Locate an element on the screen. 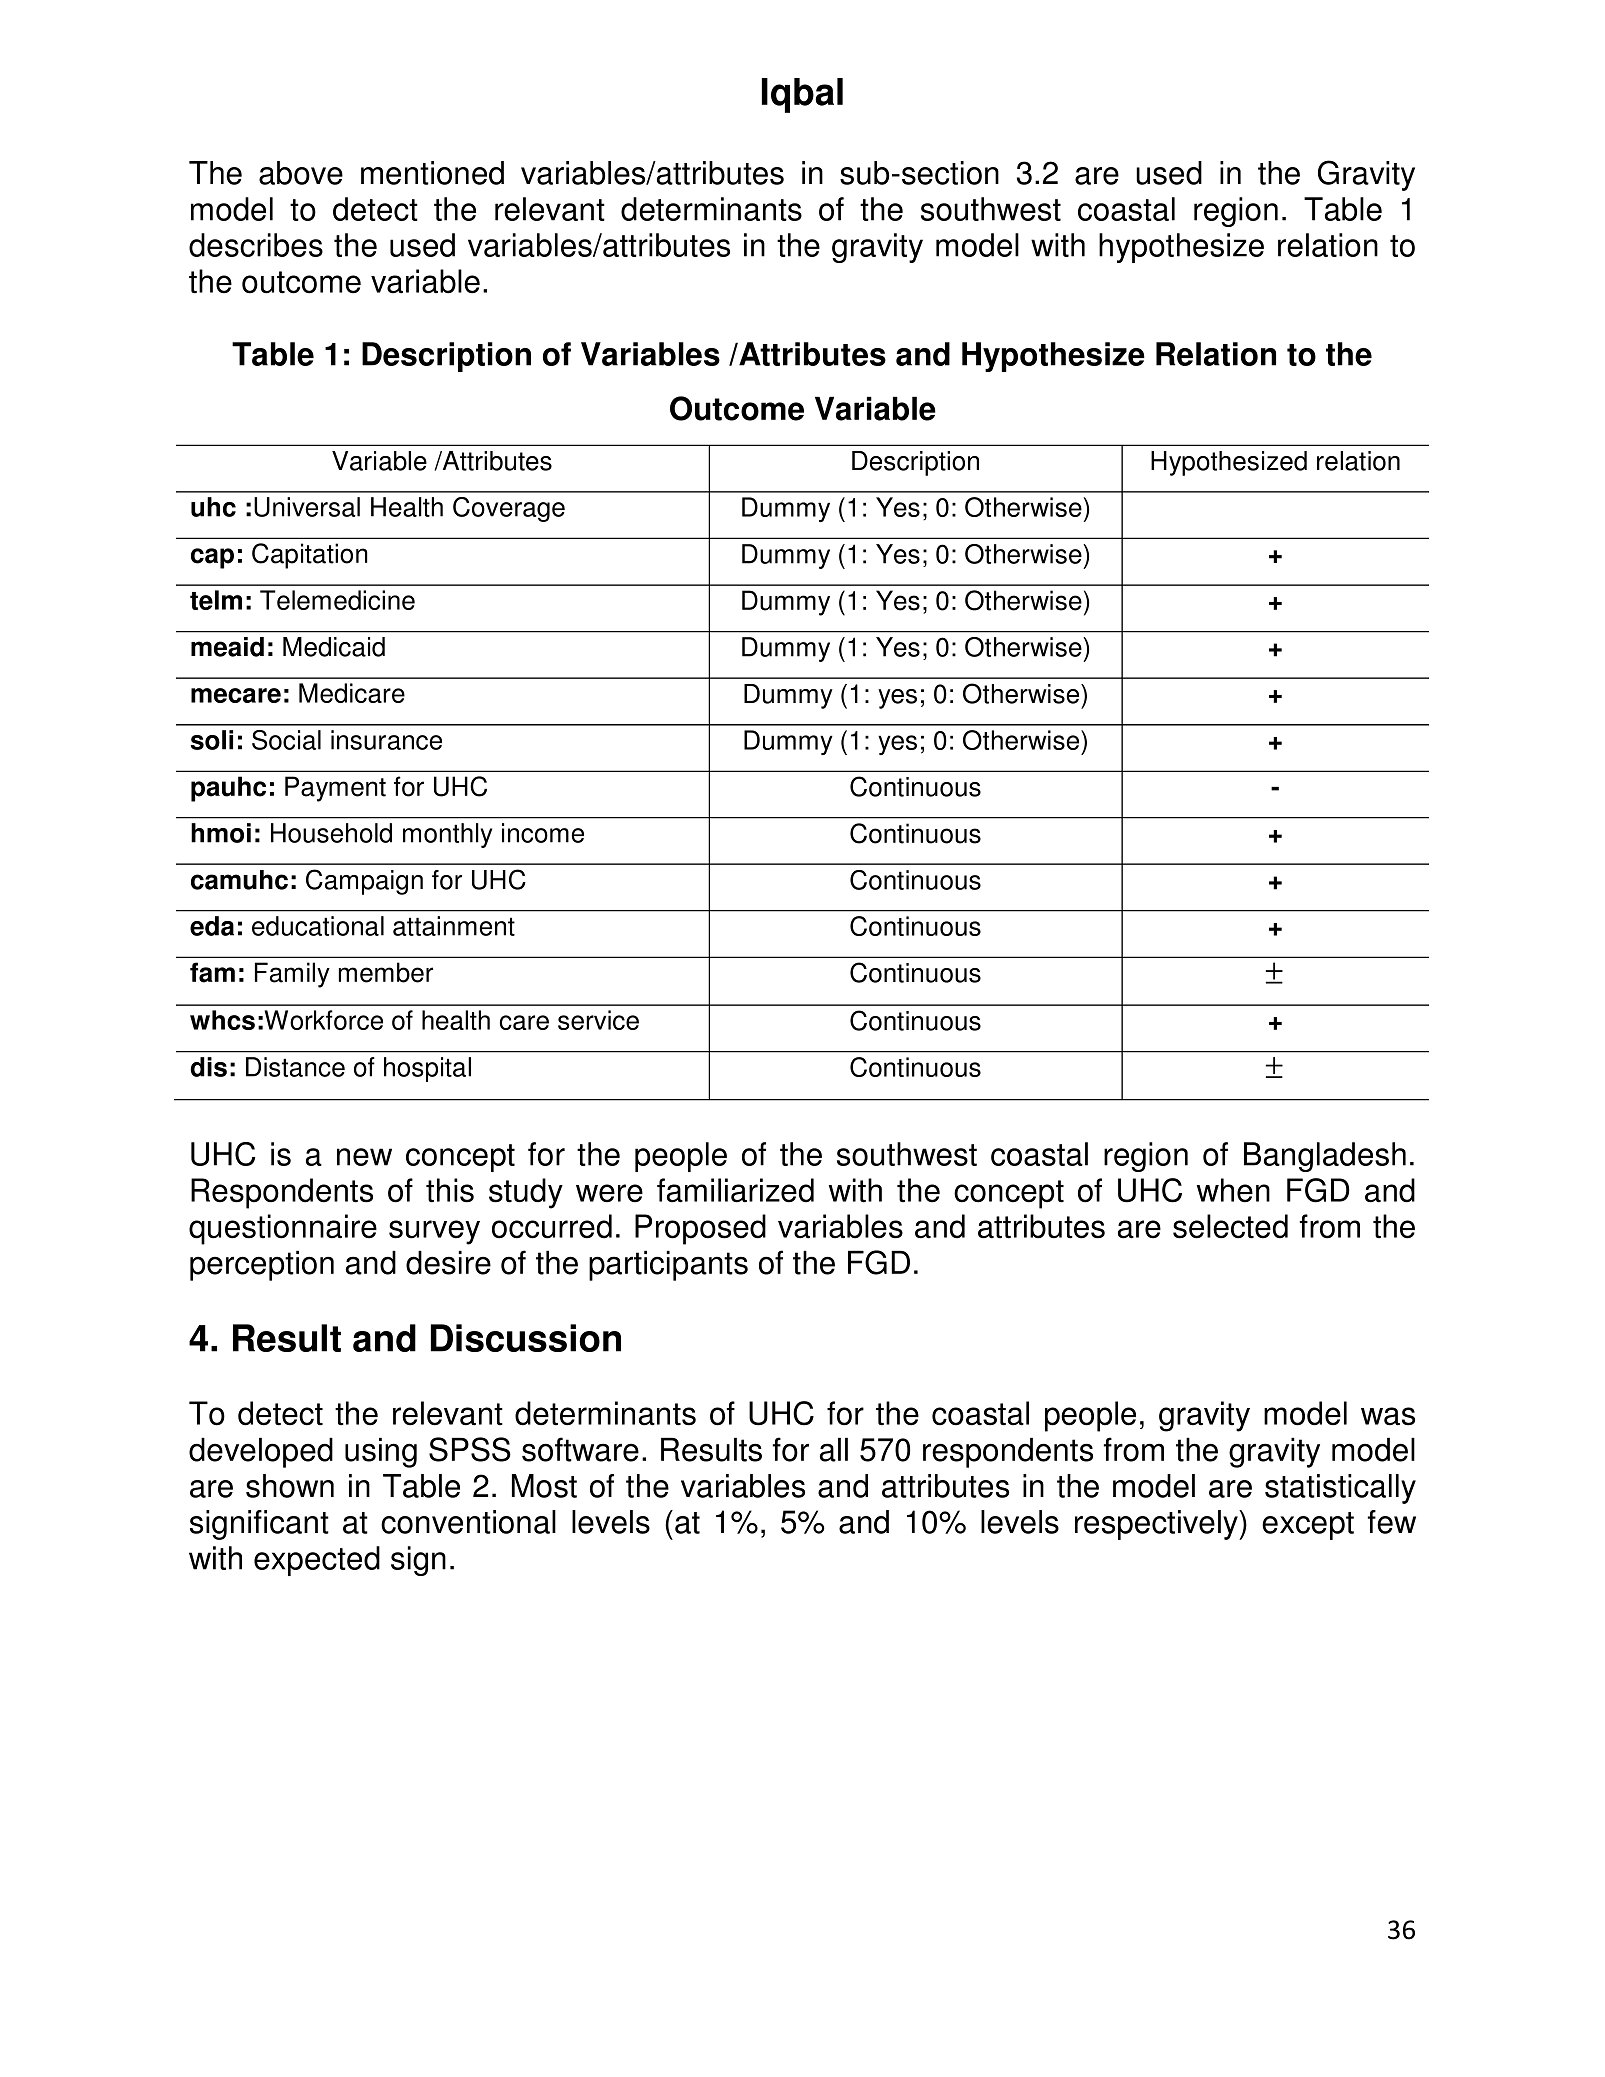 Image resolution: width=1605 pixels, height=2077 pixels. mentioned is located at coordinates (432, 173).
